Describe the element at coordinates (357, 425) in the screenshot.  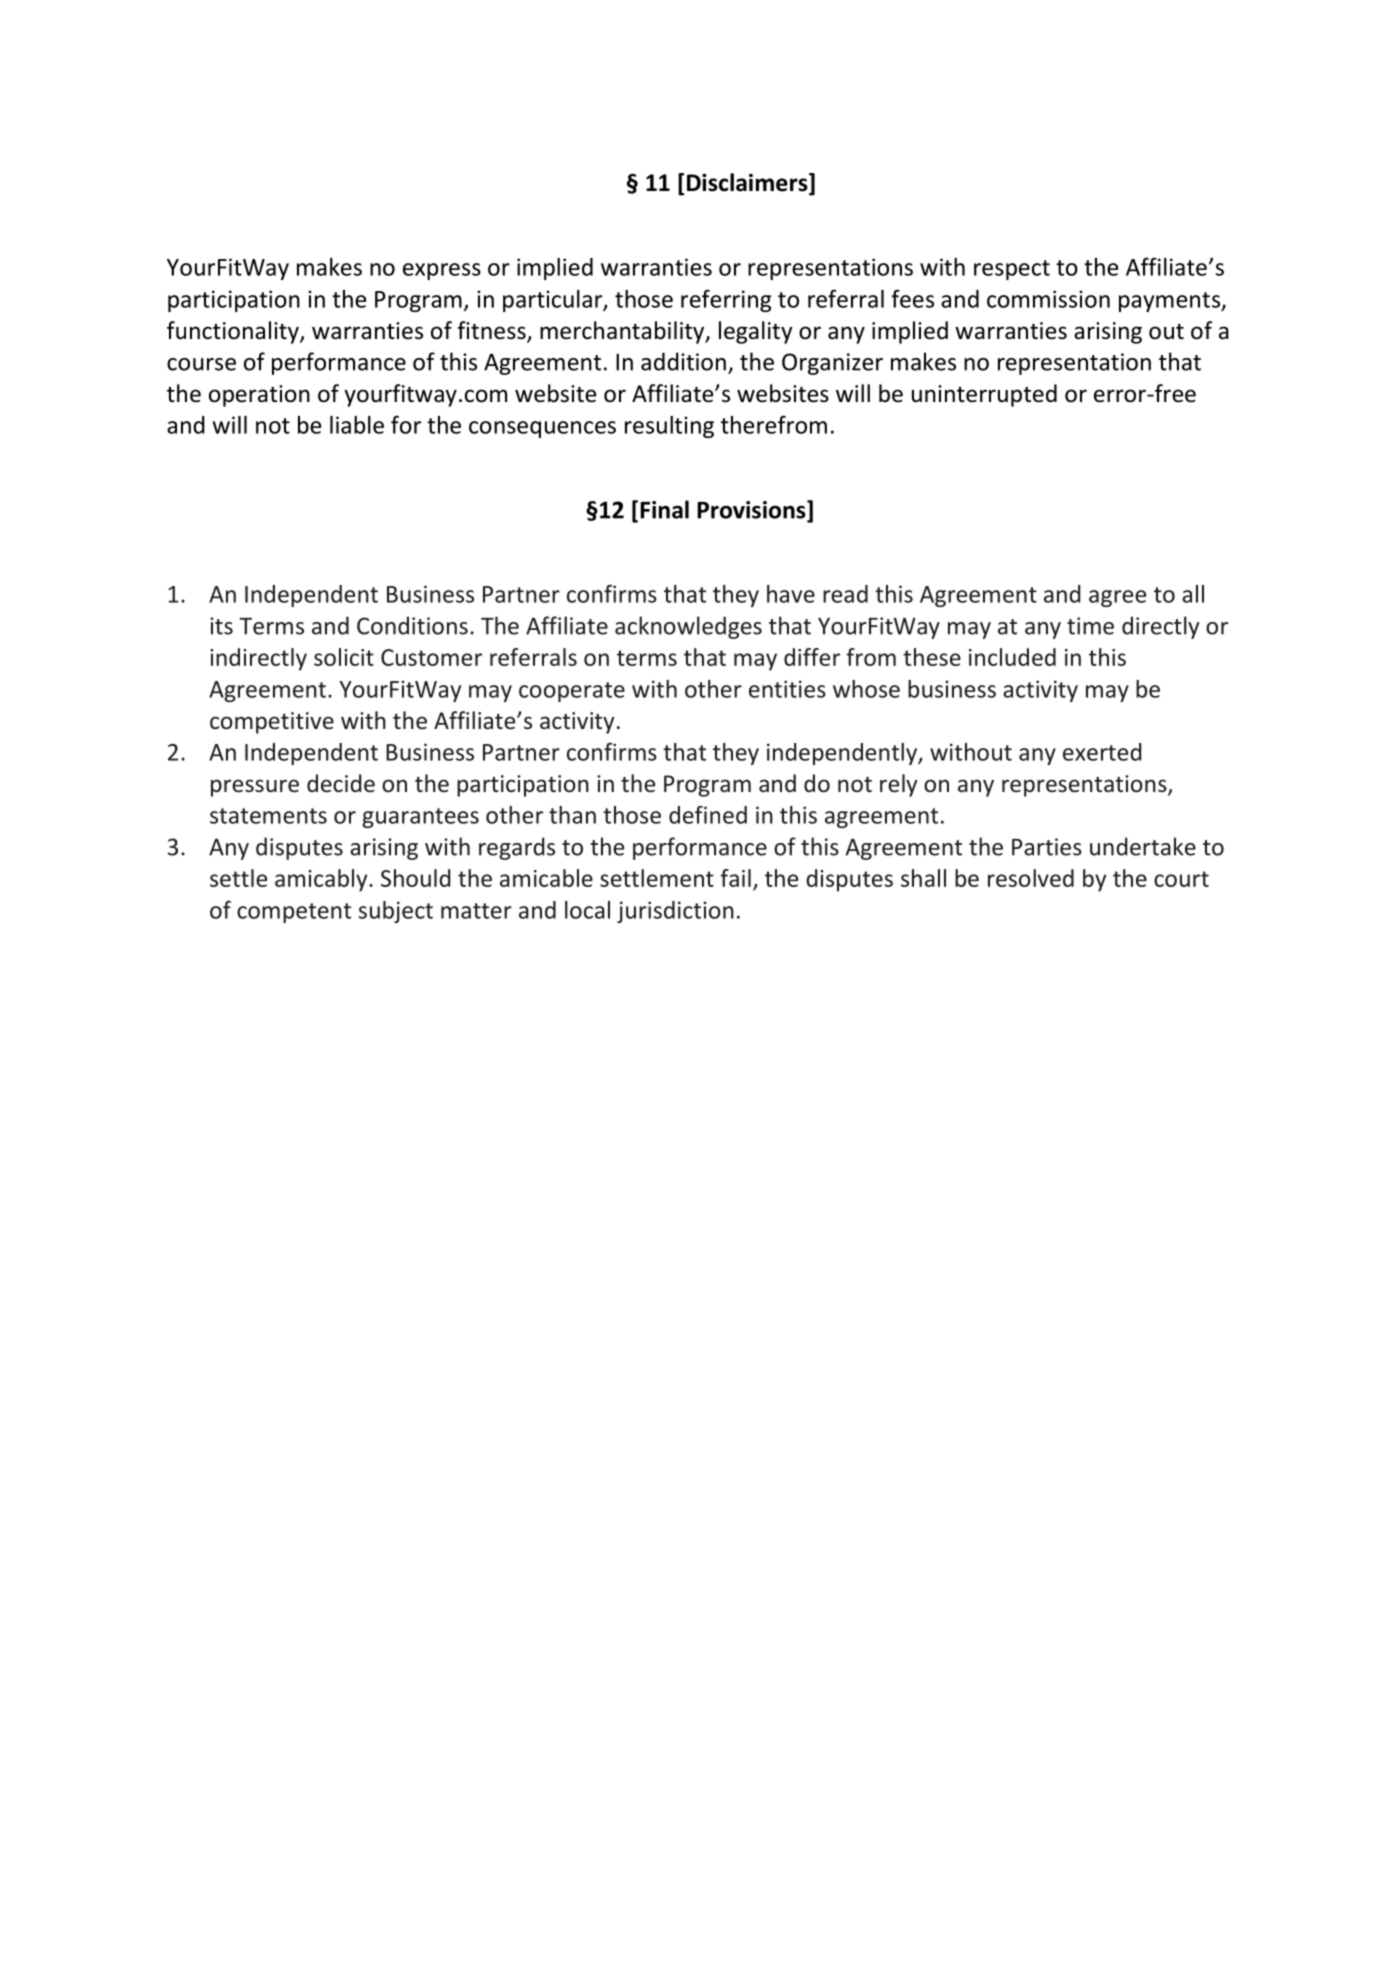
I see `liable` at that location.
